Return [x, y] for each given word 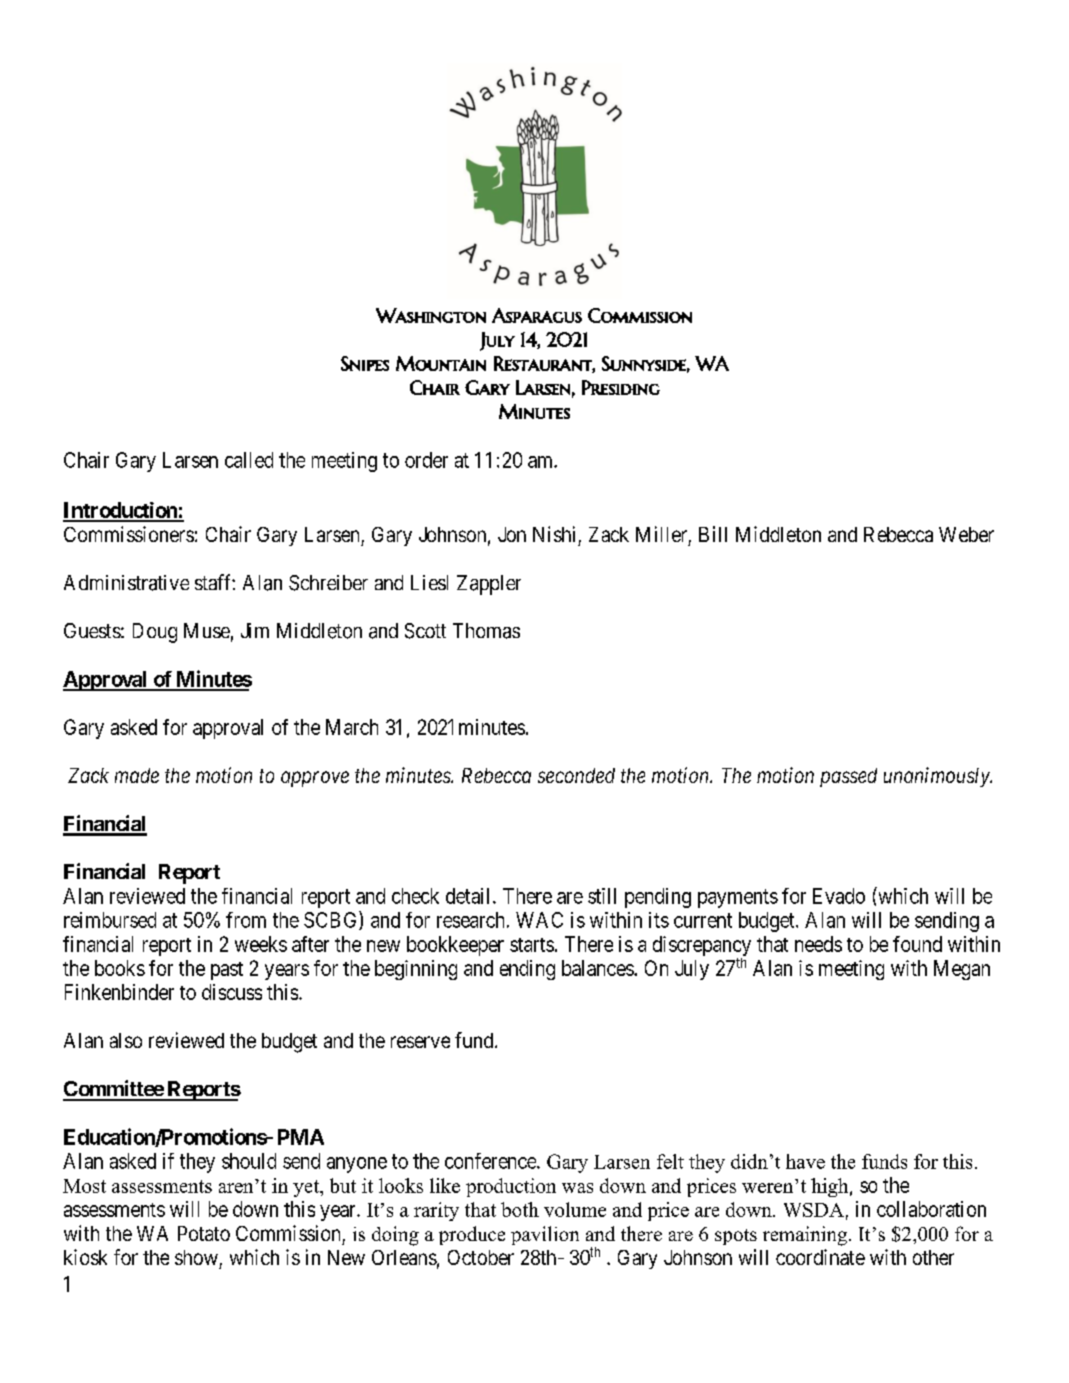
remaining [806, 1236]
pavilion [545, 1235]
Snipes [365, 363]
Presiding [621, 387]
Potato [204, 1233]
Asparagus [537, 315]
